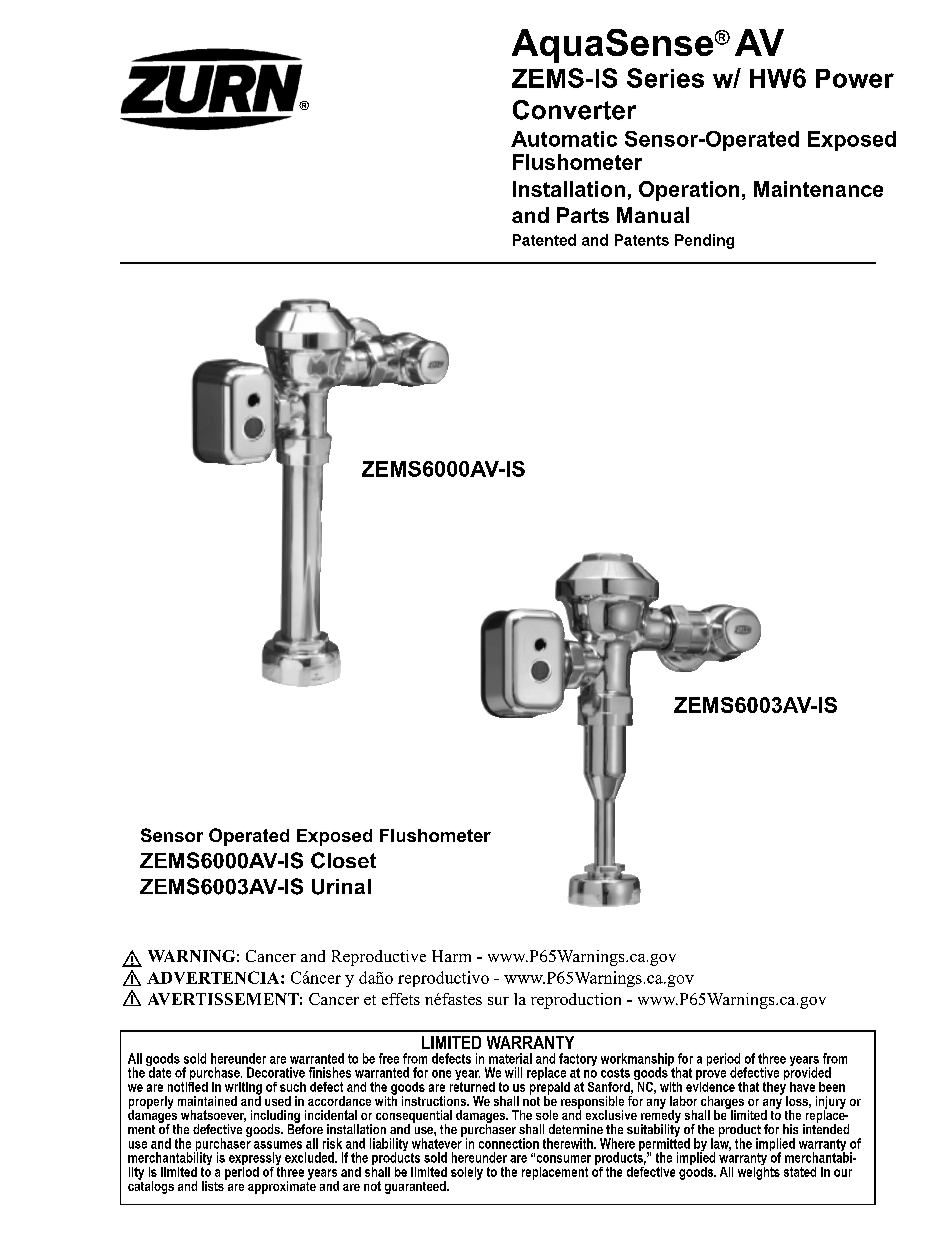  Describe the element at coordinates (807, 1074) in the document. I see `provided` at that location.
